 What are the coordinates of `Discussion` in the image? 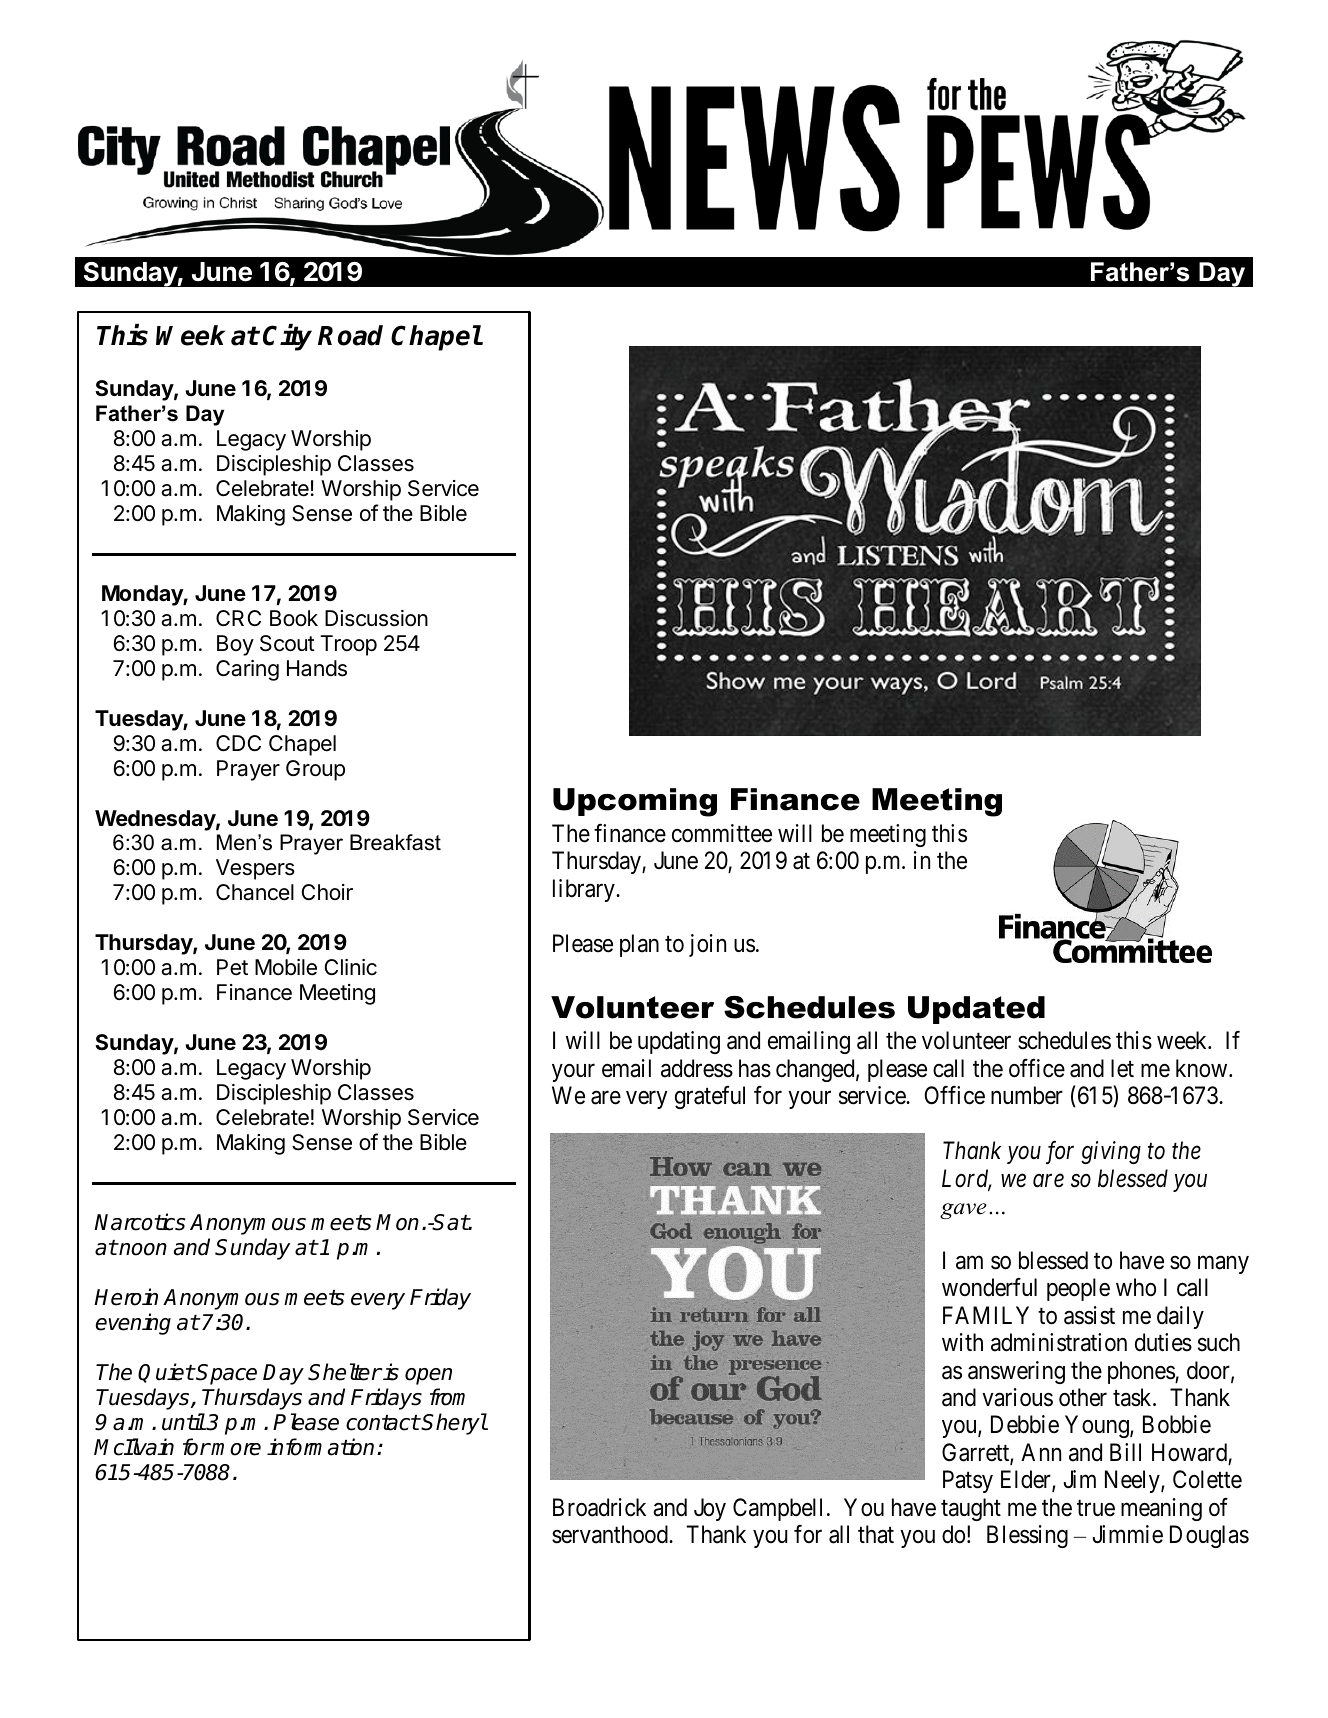 It's located at (376, 618).
